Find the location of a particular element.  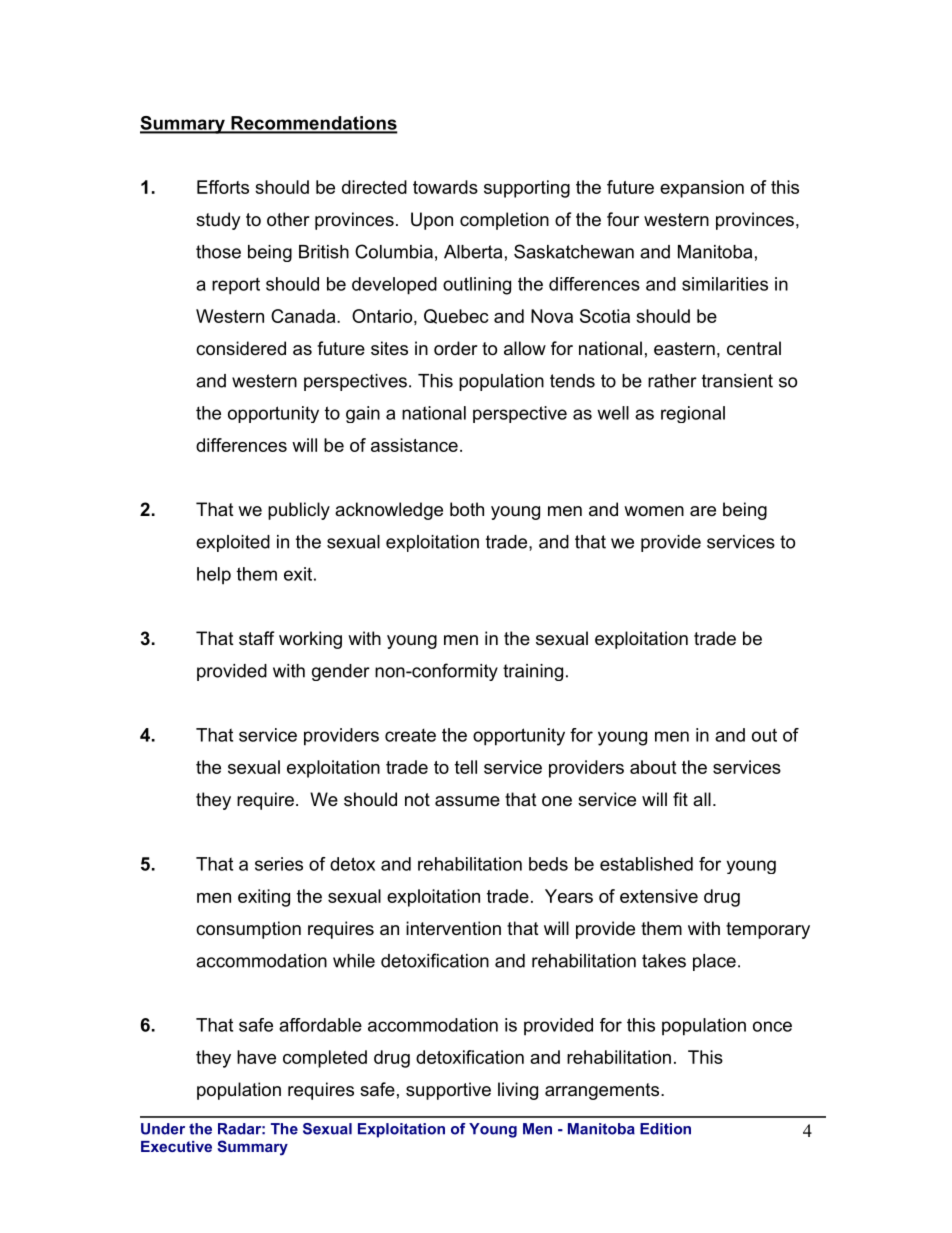

series is located at coordinates (279, 864).
